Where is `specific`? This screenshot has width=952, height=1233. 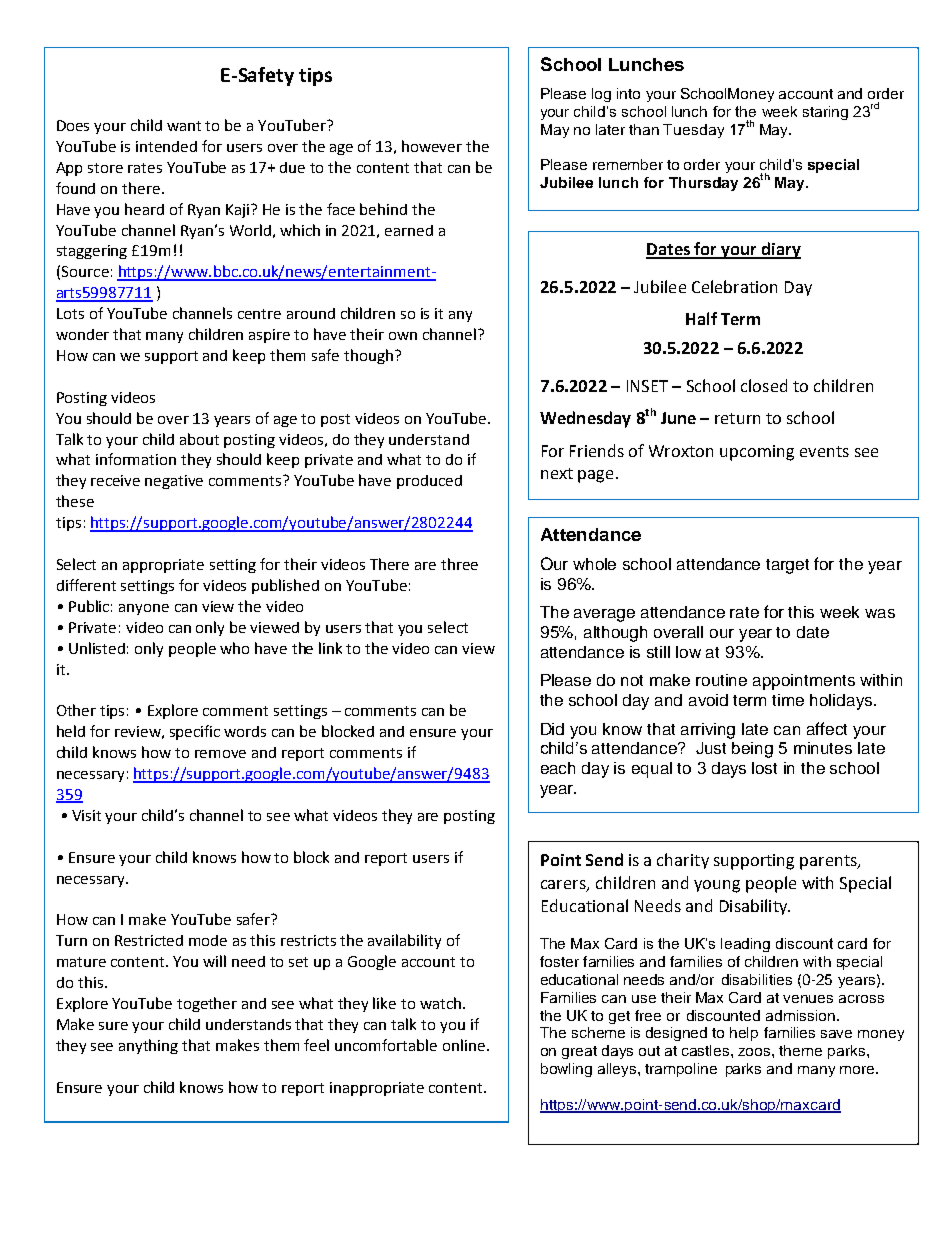 specific is located at coordinates (195, 732).
